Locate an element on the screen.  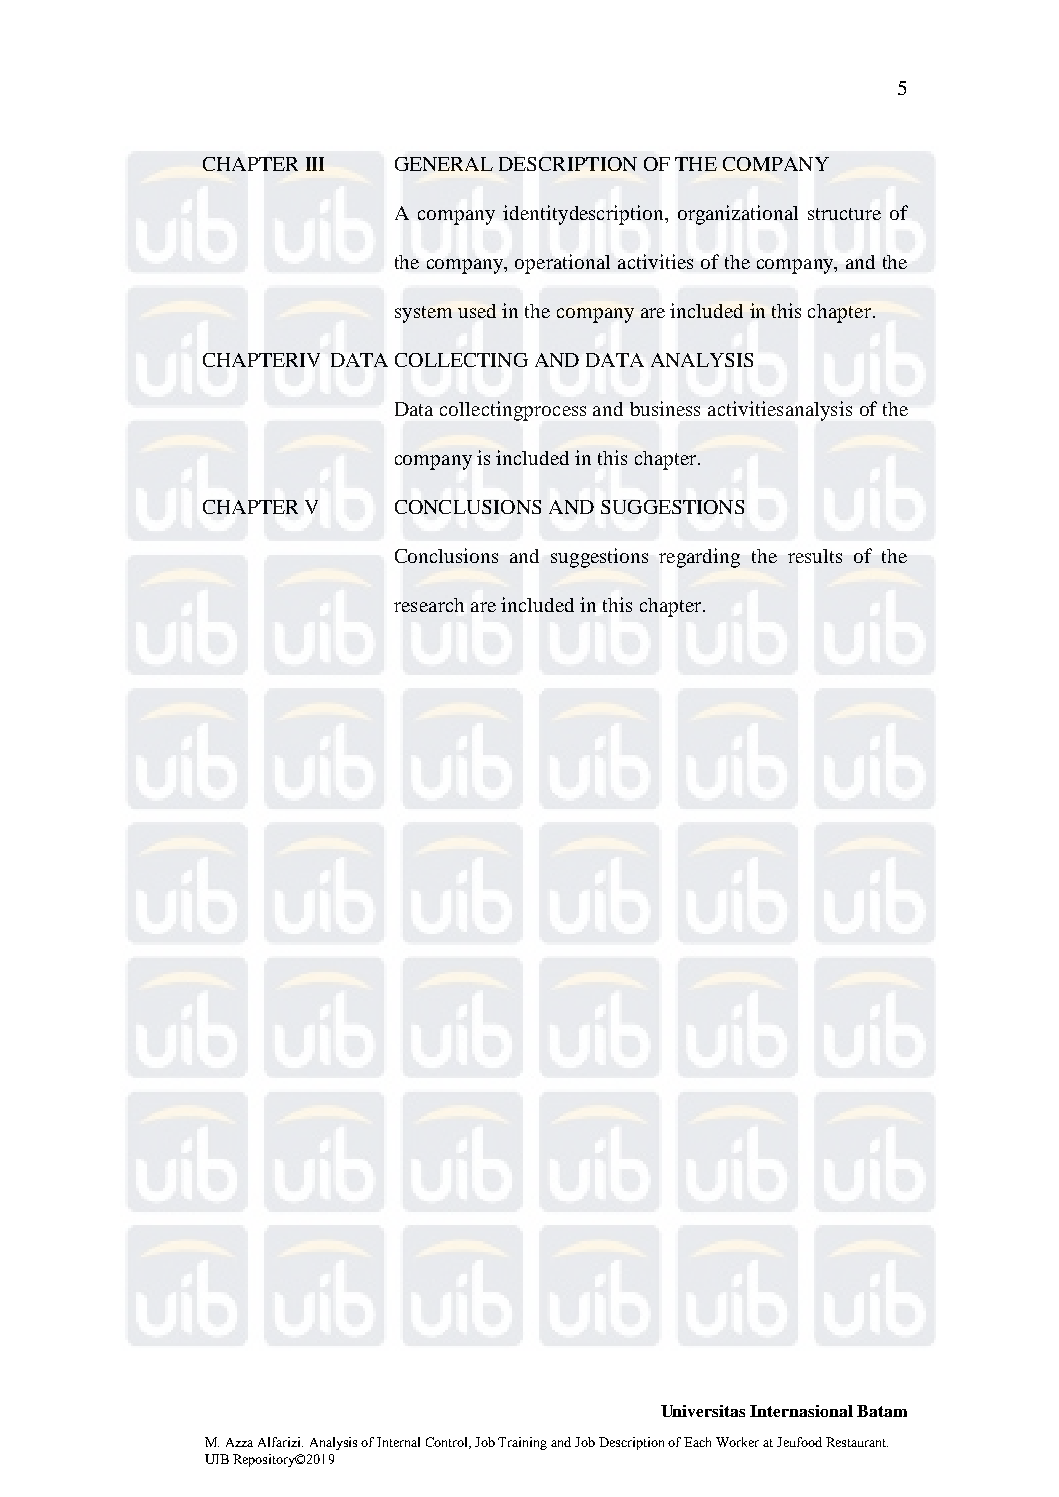
results is located at coordinates (815, 556).
